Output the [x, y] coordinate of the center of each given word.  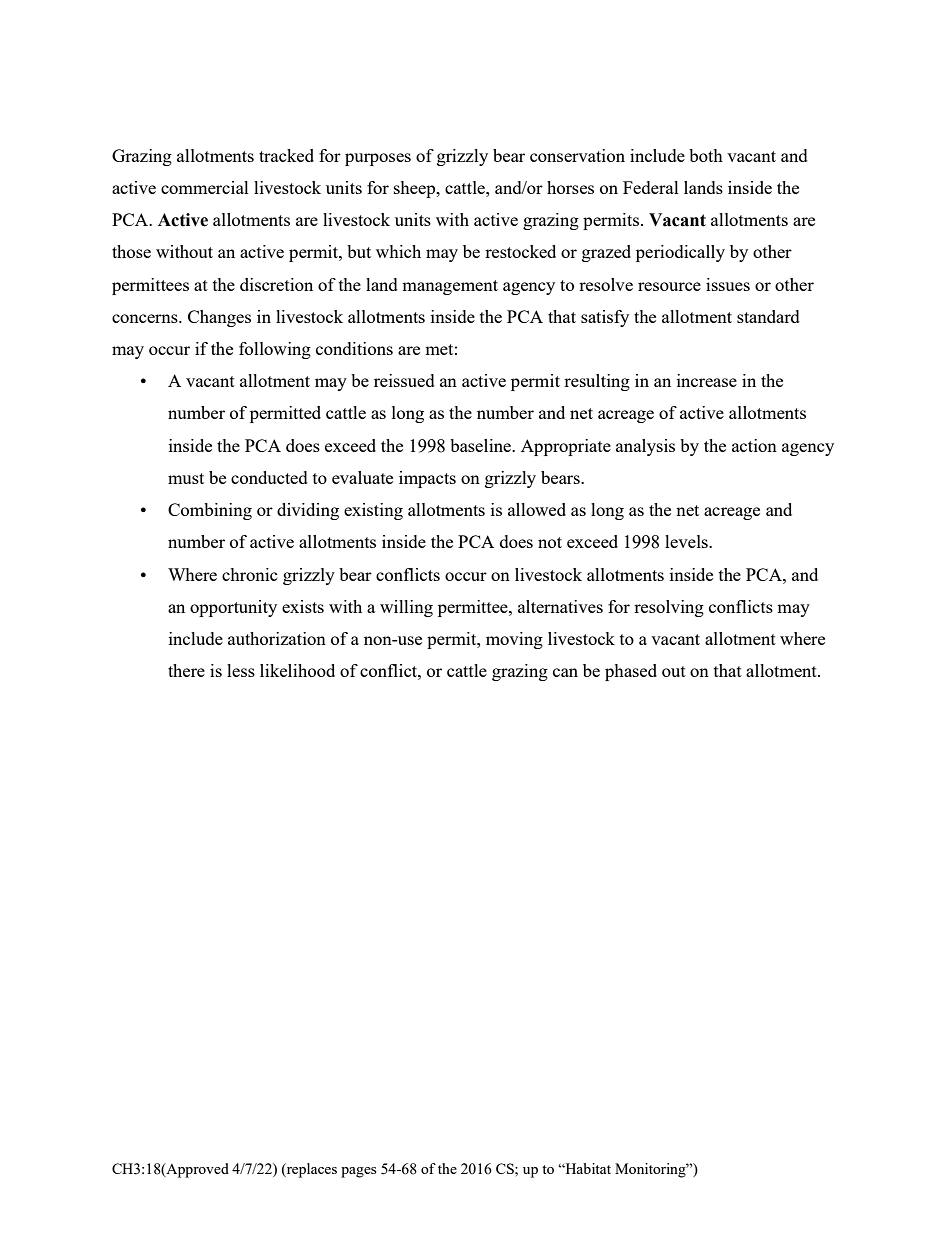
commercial [205, 187]
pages [358, 1172]
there [186, 670]
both [706, 155]
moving [514, 640]
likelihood [297, 670]
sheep [416, 189]
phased [631, 672]
